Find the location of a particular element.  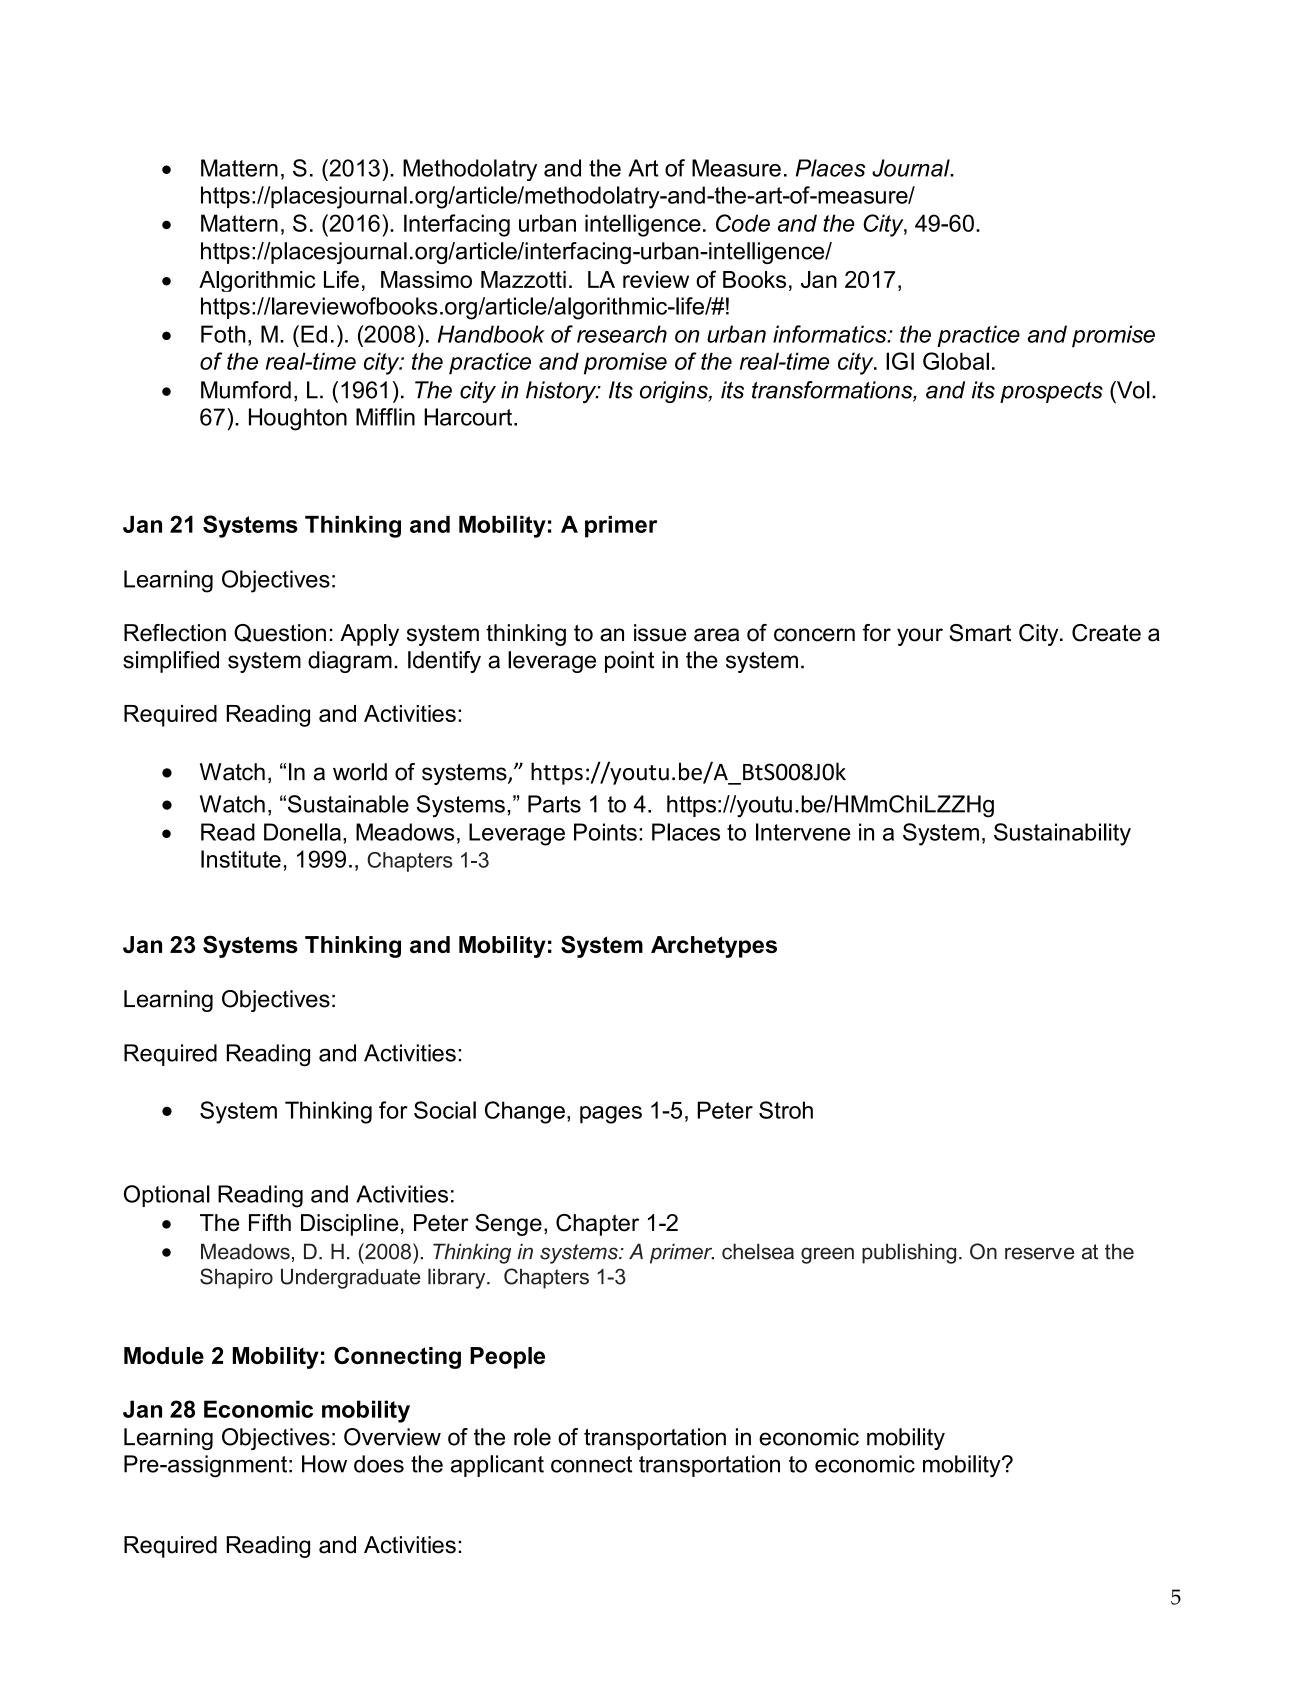

Global is located at coordinates (956, 361).
